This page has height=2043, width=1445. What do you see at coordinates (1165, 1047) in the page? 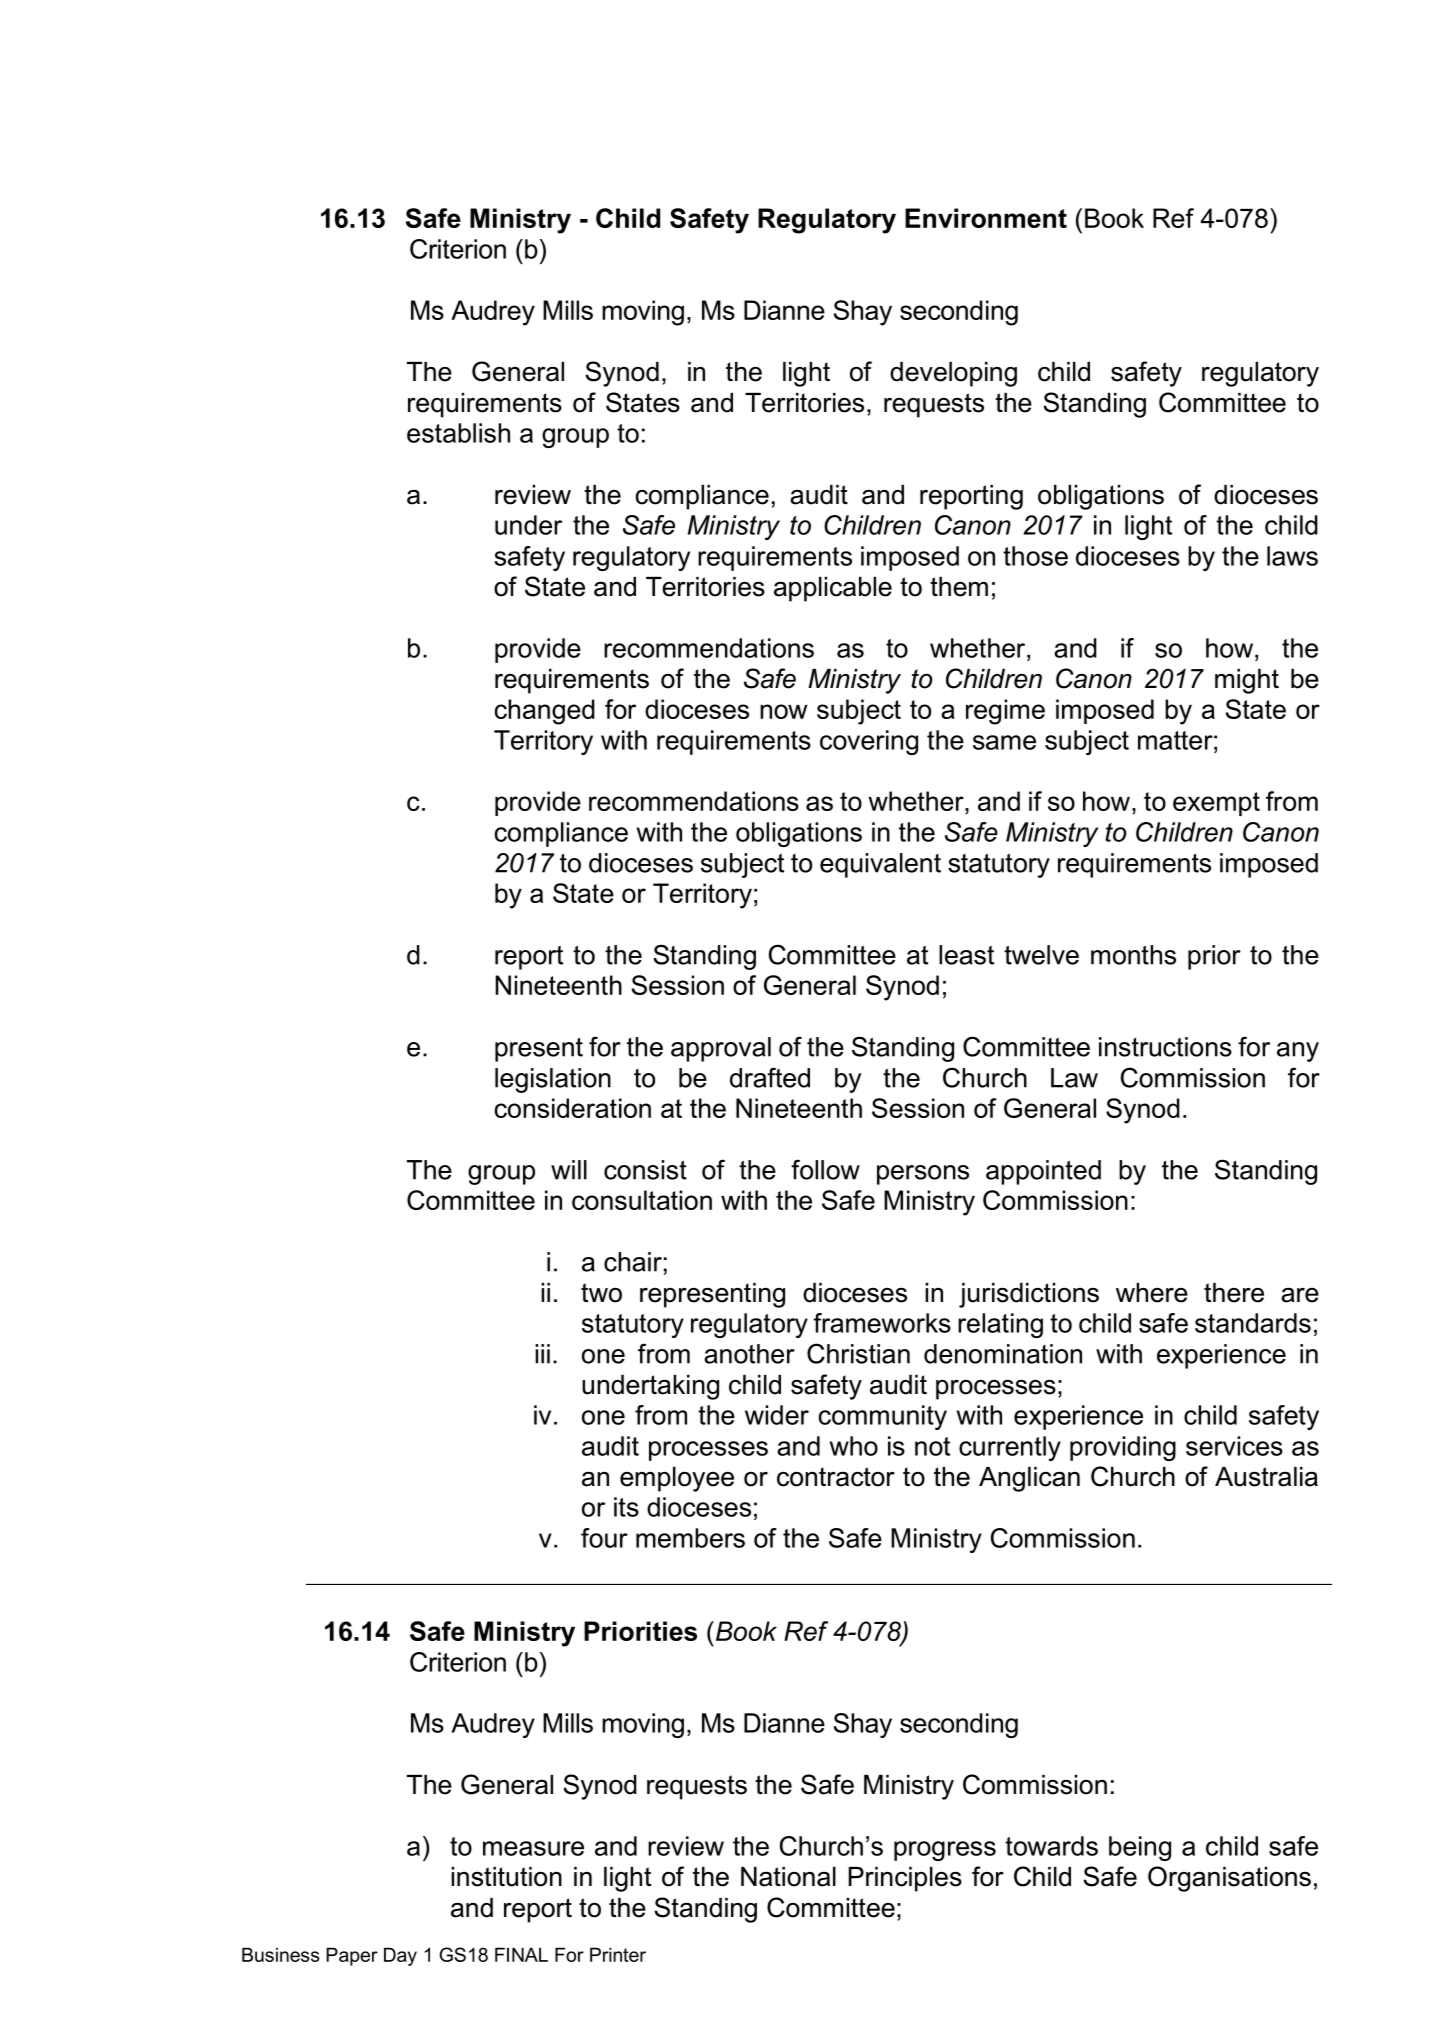
I see `instructions` at bounding box center [1165, 1047].
